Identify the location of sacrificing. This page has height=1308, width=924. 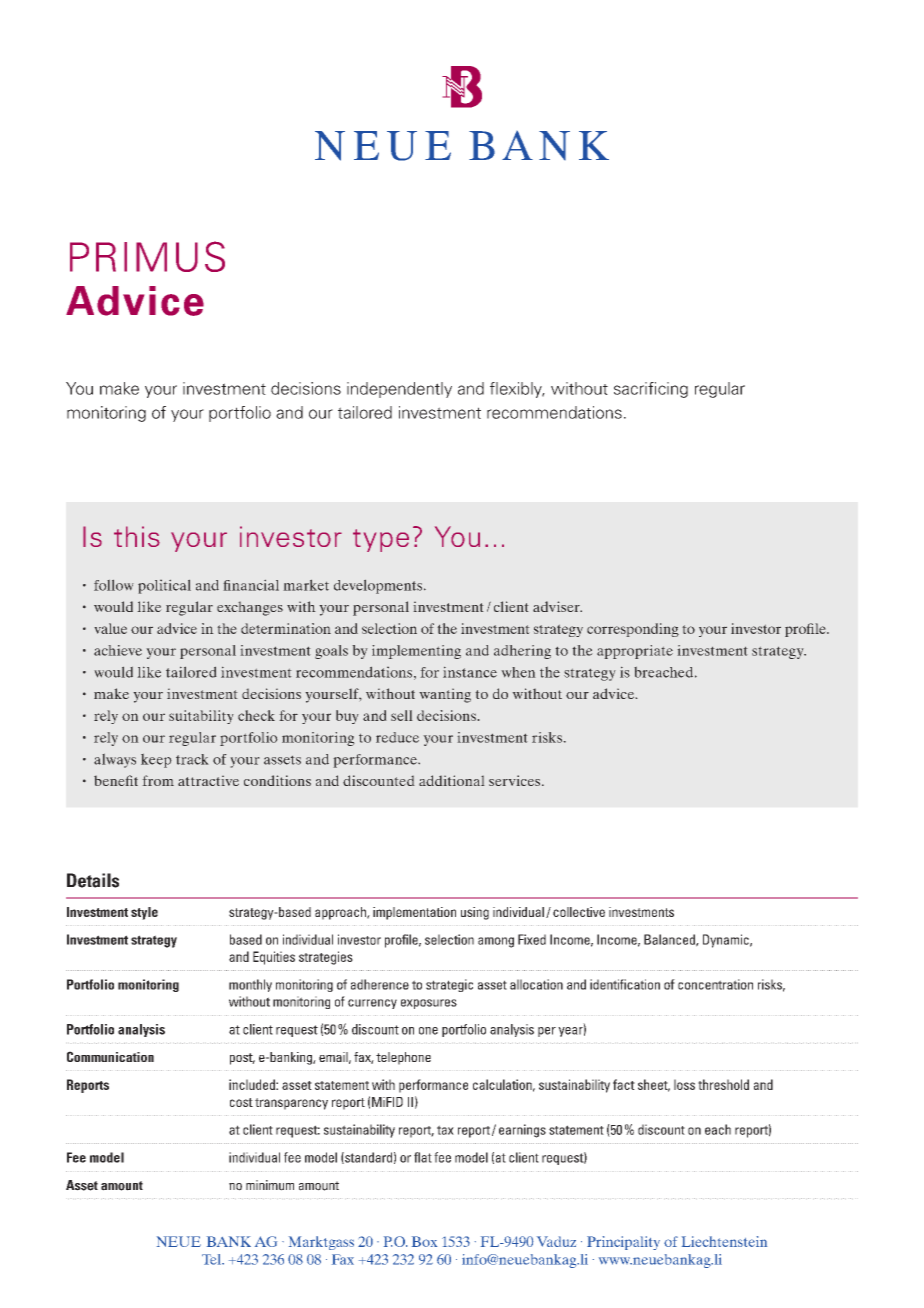
(651, 390).
